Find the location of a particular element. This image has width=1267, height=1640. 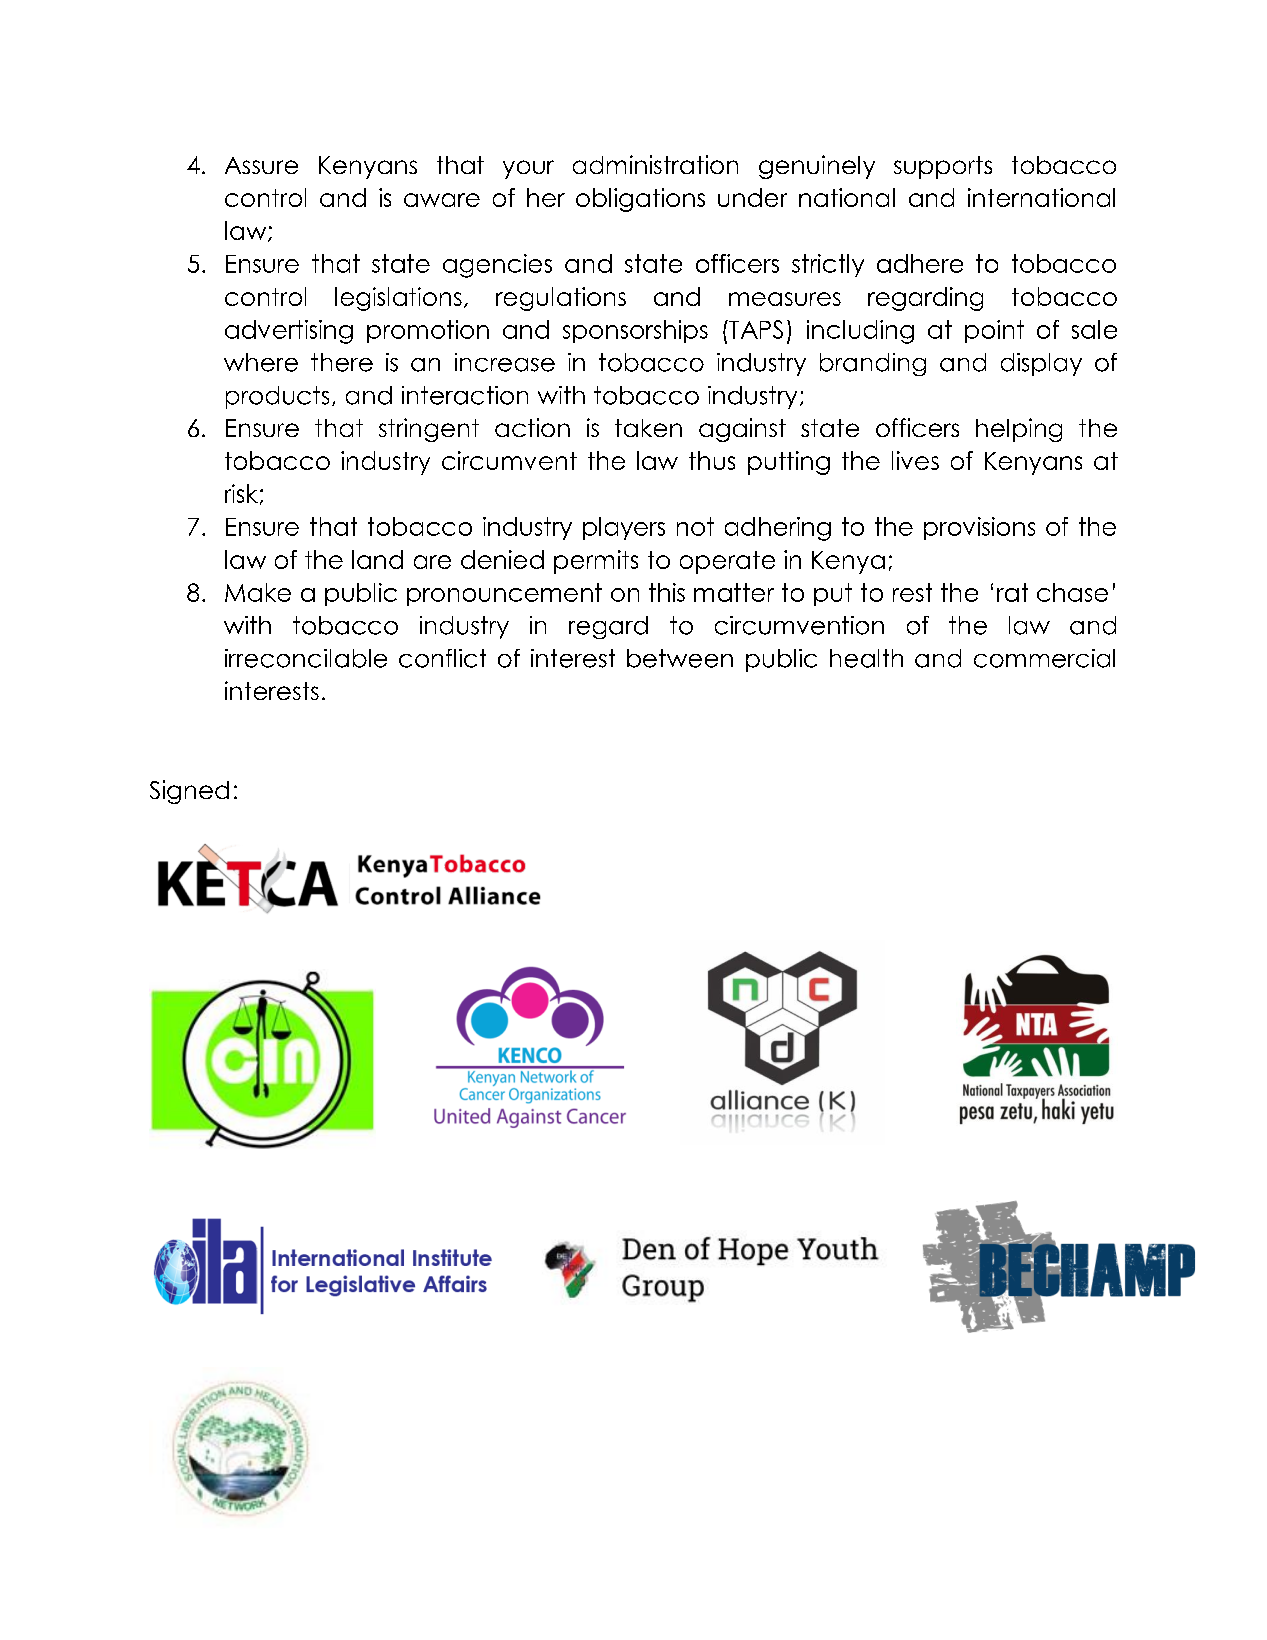

supports is located at coordinates (943, 167).
